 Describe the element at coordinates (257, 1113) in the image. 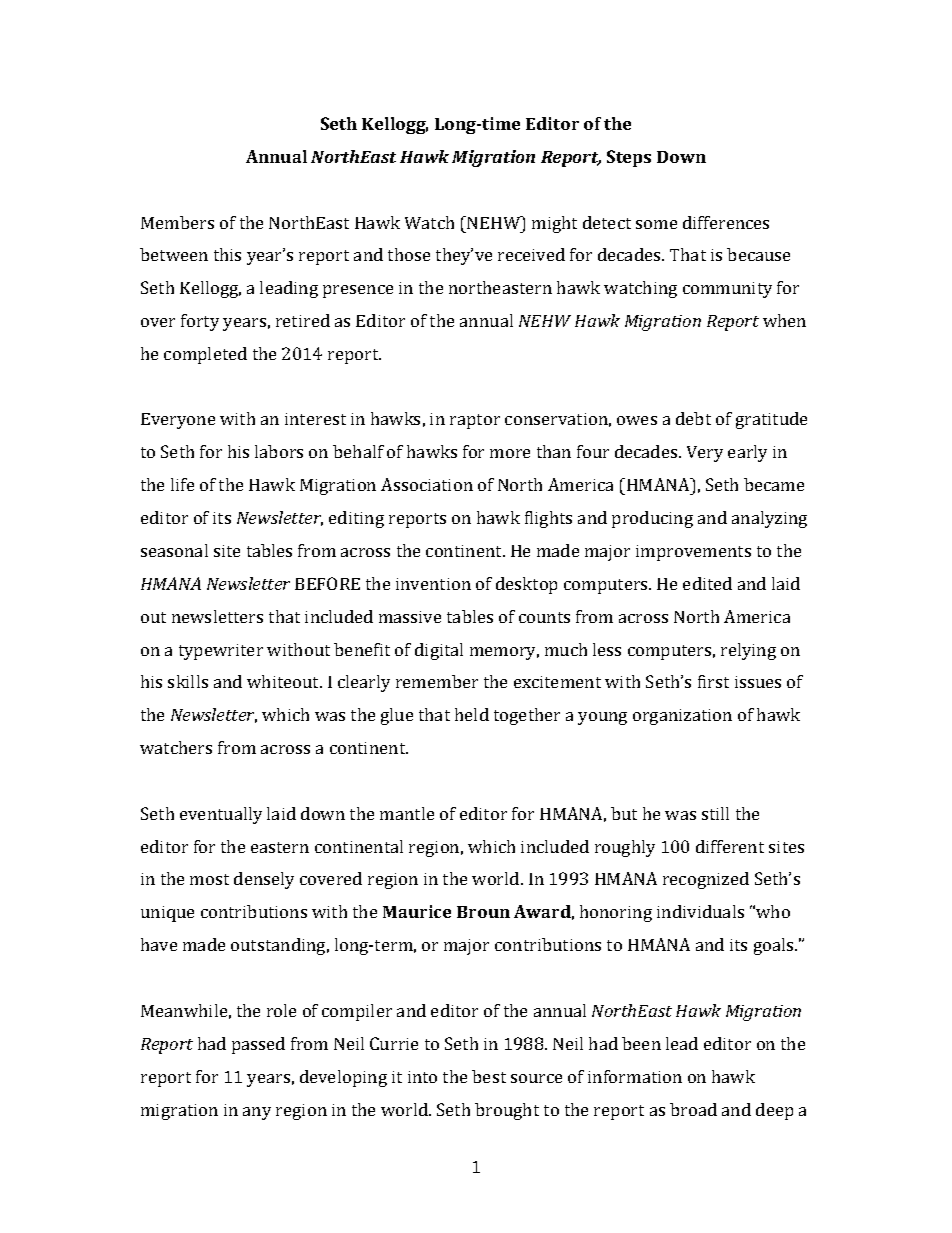

I see `any` at that location.
